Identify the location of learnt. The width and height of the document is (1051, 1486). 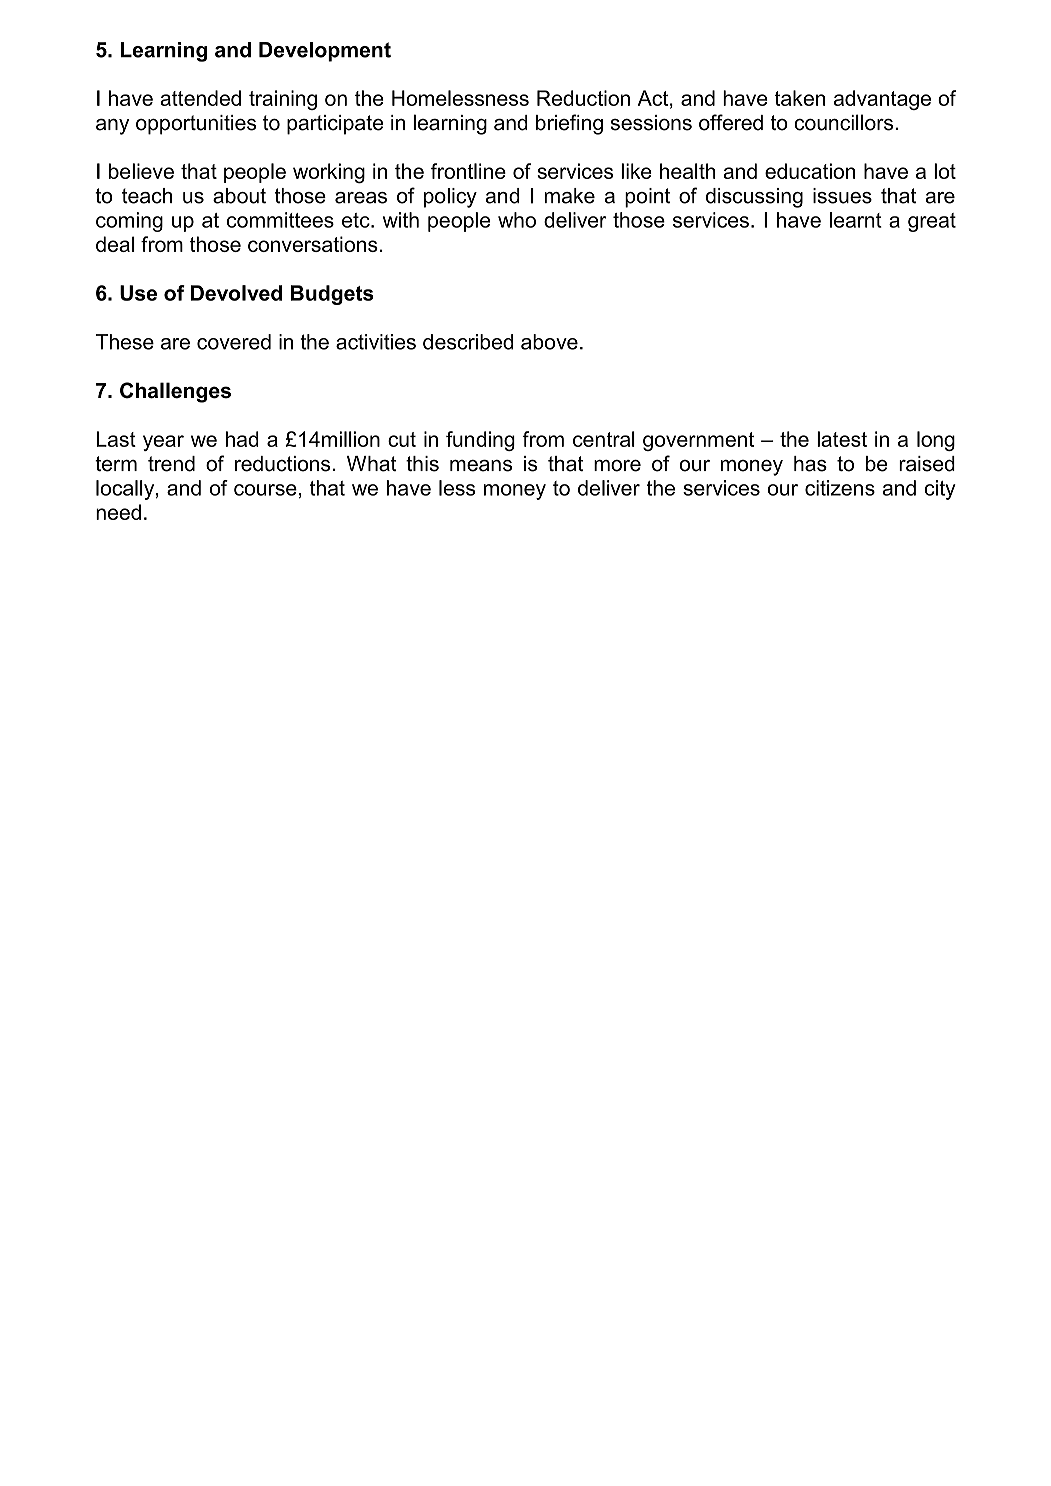
(856, 220).
